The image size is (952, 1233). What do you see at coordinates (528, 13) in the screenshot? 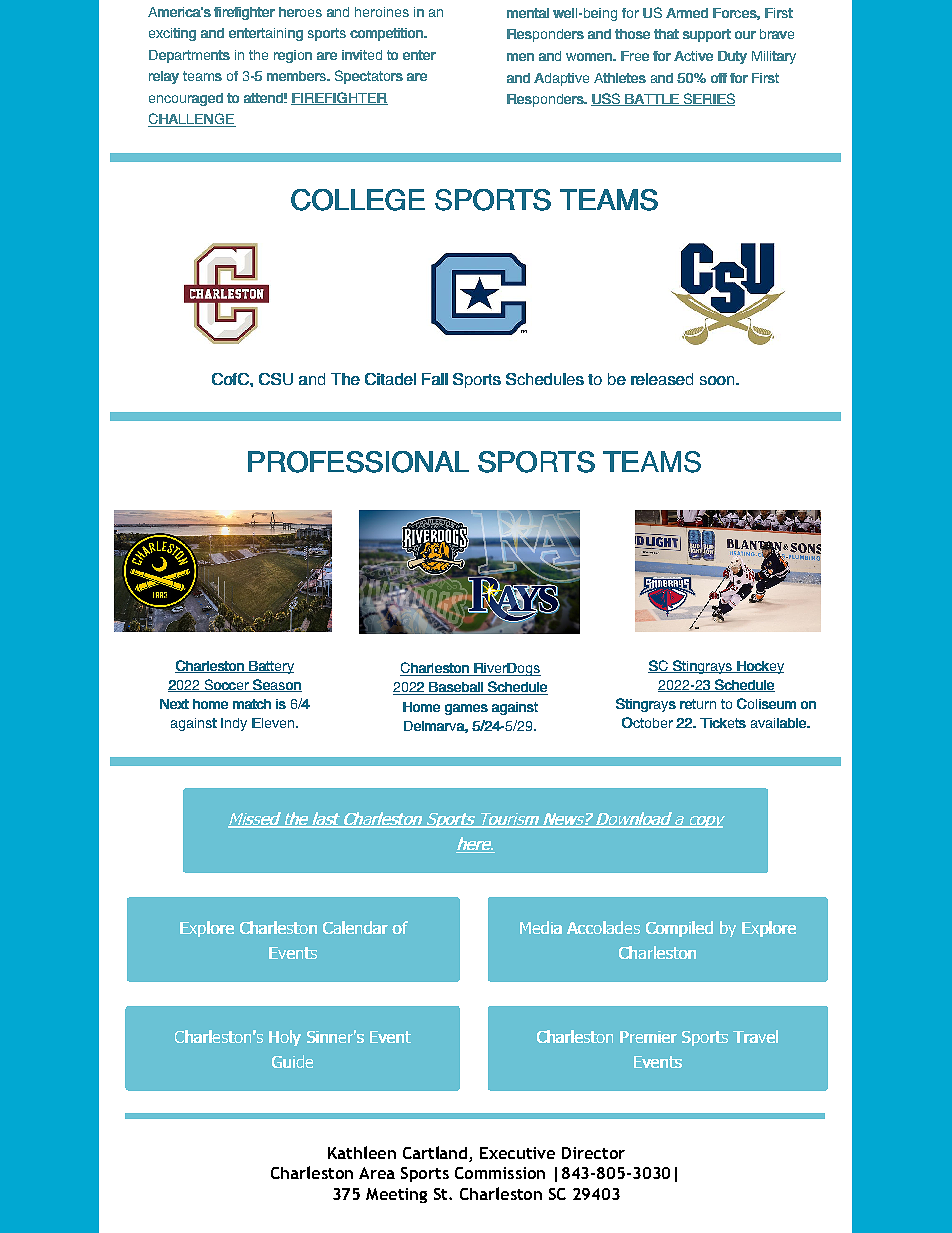
I see `mental` at bounding box center [528, 13].
